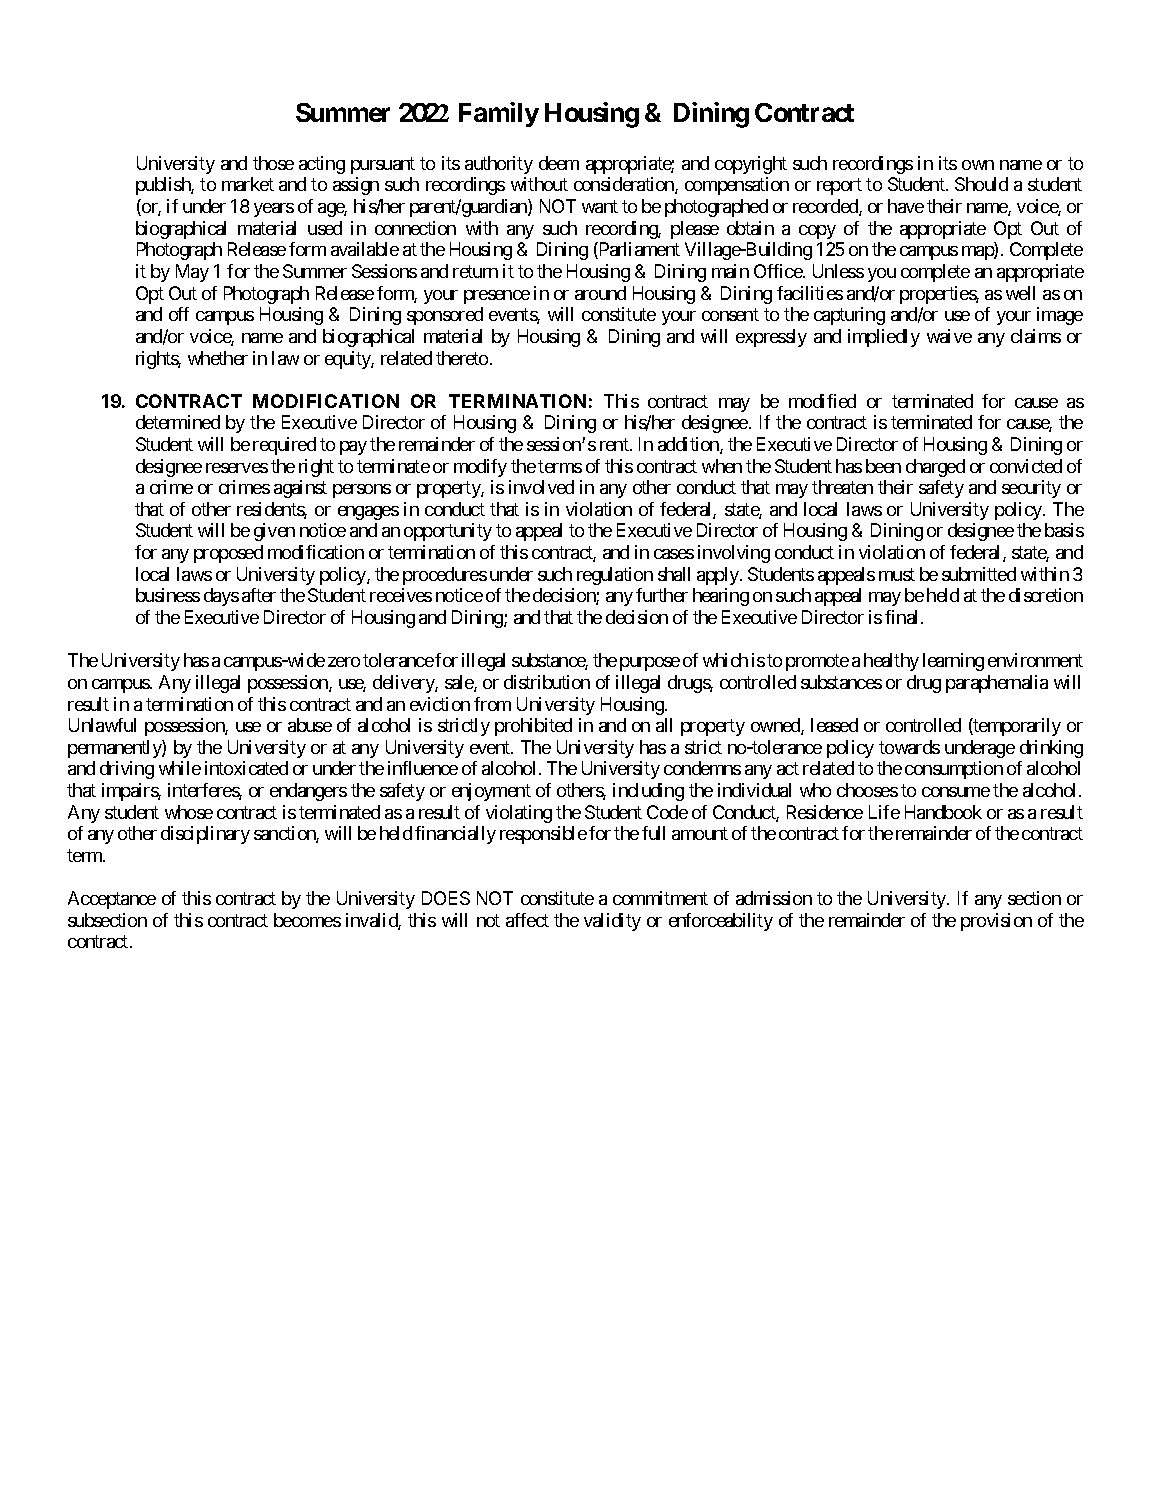  I want to click on those, so click(273, 163).
